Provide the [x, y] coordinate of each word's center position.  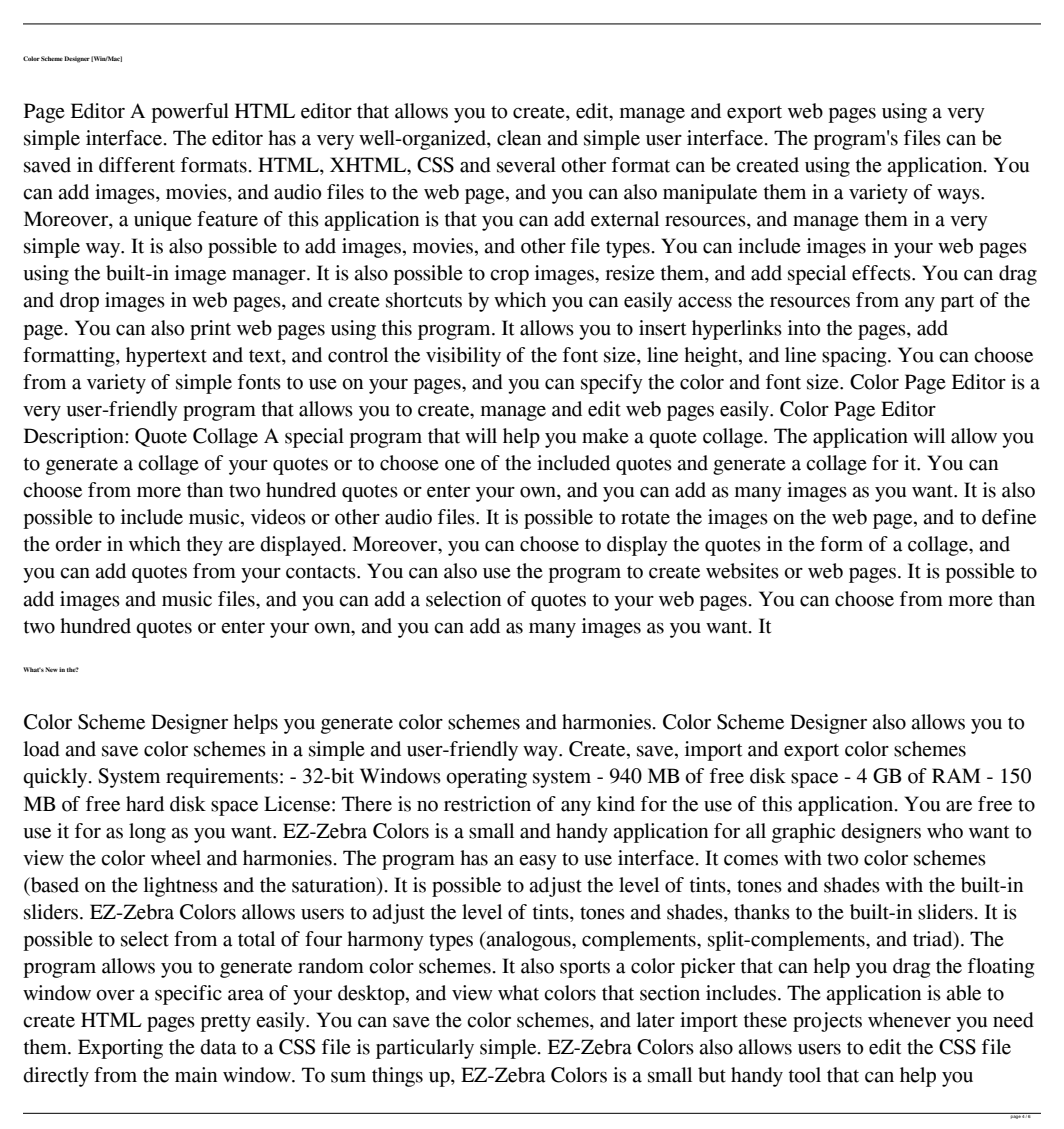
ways [959, 196]
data [218, 1047]
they [205, 546]
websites [742, 571]
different [137, 165]
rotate [645, 518]
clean [519, 138]
